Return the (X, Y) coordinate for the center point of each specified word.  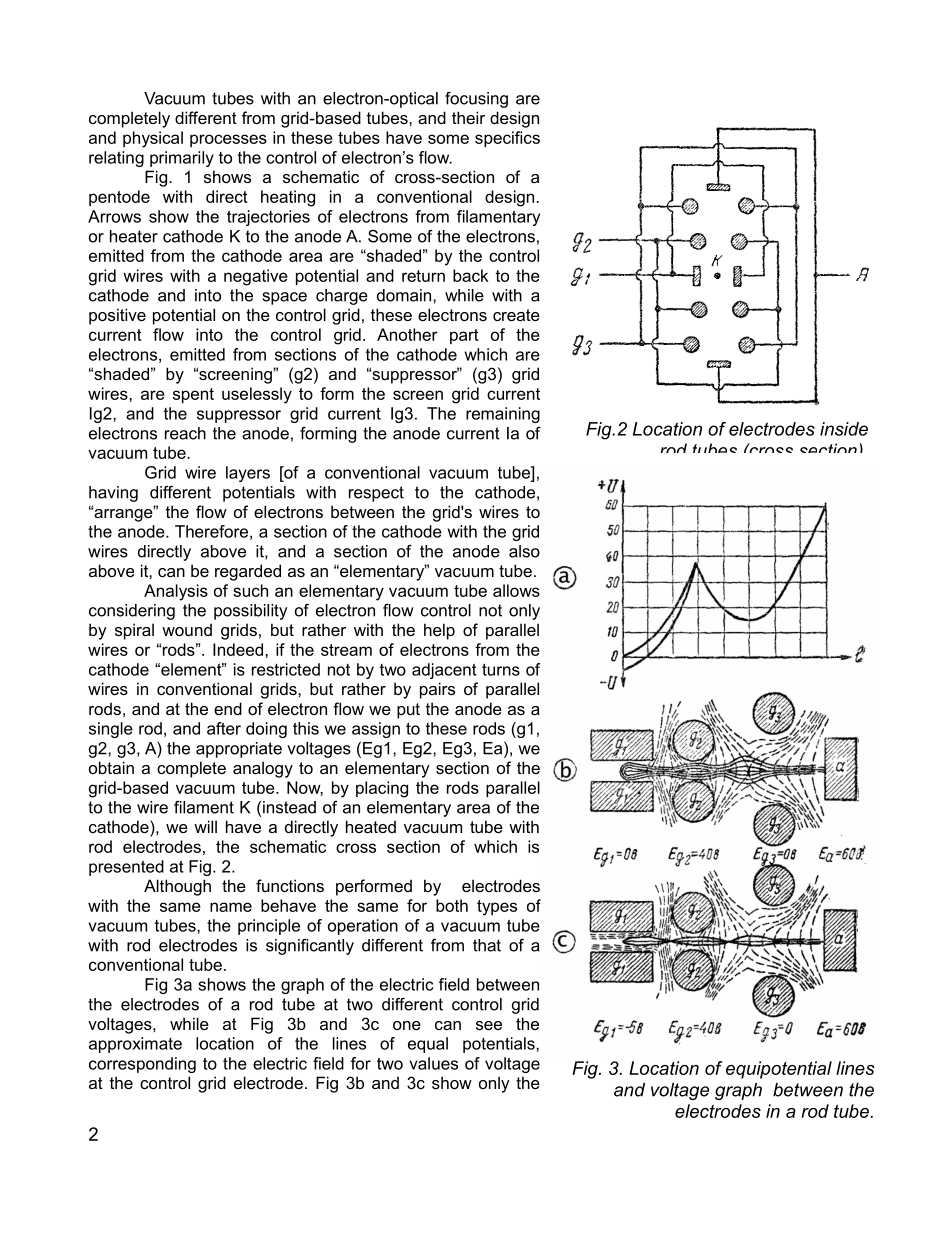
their (468, 117)
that (487, 945)
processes (228, 140)
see (489, 1025)
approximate (135, 1045)
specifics (507, 139)
